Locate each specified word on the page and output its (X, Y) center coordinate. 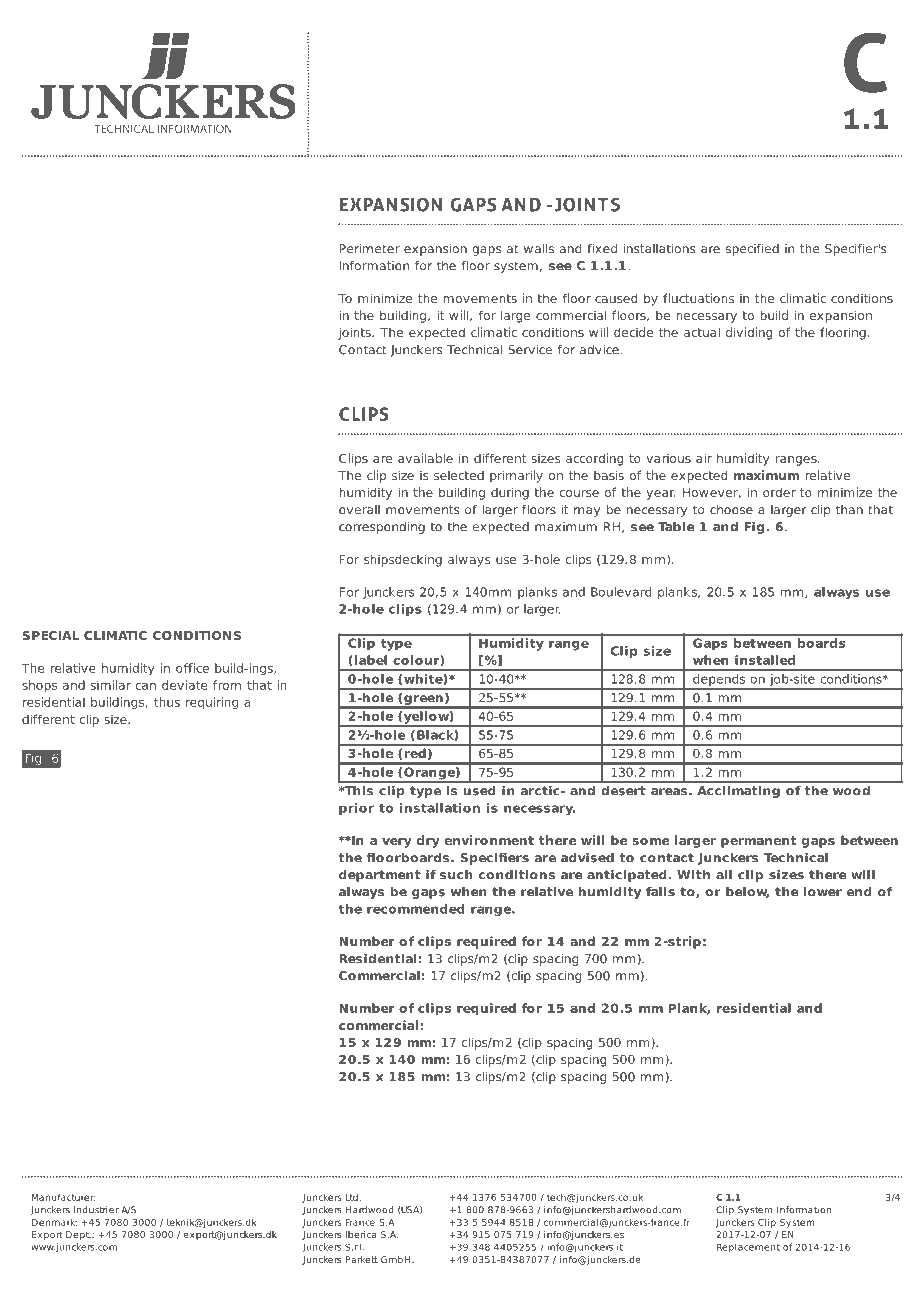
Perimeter (369, 249)
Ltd (351, 1197)
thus (167, 702)
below (747, 892)
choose (731, 510)
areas (669, 792)
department (380, 876)
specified (752, 250)
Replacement (748, 1248)
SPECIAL (50, 635)
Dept (78, 1235)
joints (355, 333)
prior (356, 809)
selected (459, 475)
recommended (416, 909)
